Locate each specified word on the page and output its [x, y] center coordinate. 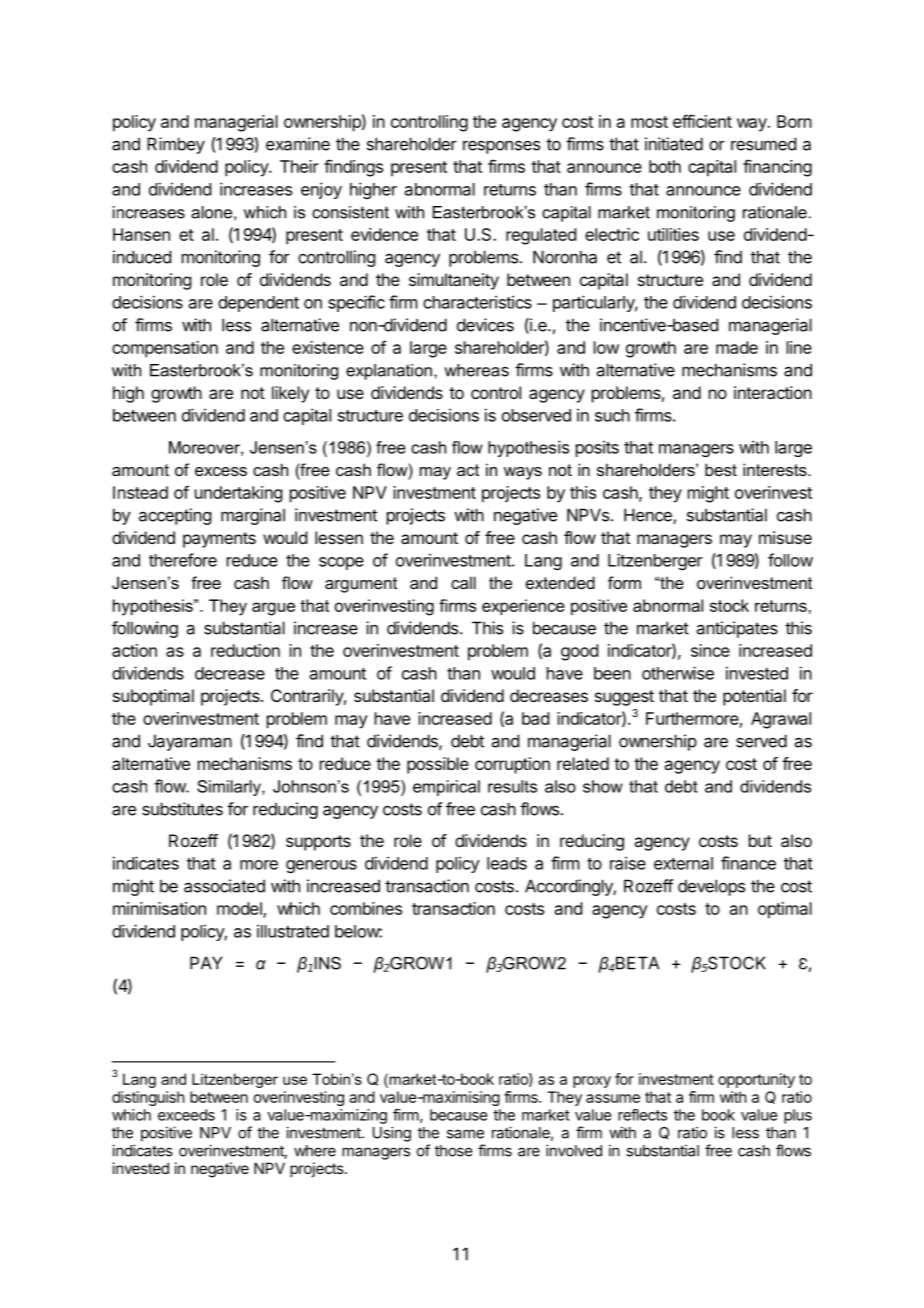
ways [523, 473]
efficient [702, 121]
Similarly [230, 788]
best [721, 469]
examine [298, 144]
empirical [446, 788]
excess [221, 471]
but [760, 840]
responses [501, 147]
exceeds [186, 1115]
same [465, 1134]
